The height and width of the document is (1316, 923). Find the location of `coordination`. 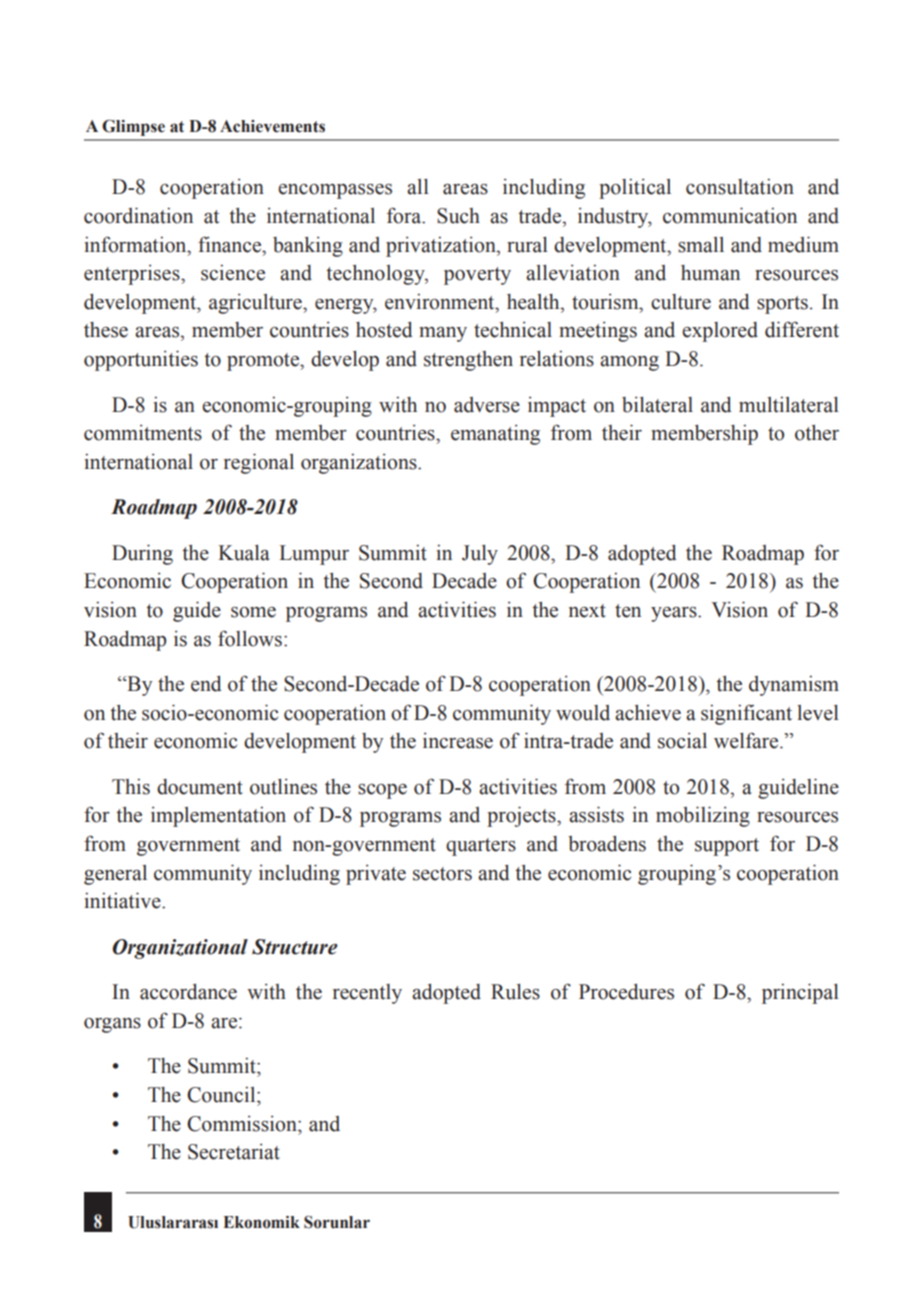

coordination is located at coordinates (138, 215).
